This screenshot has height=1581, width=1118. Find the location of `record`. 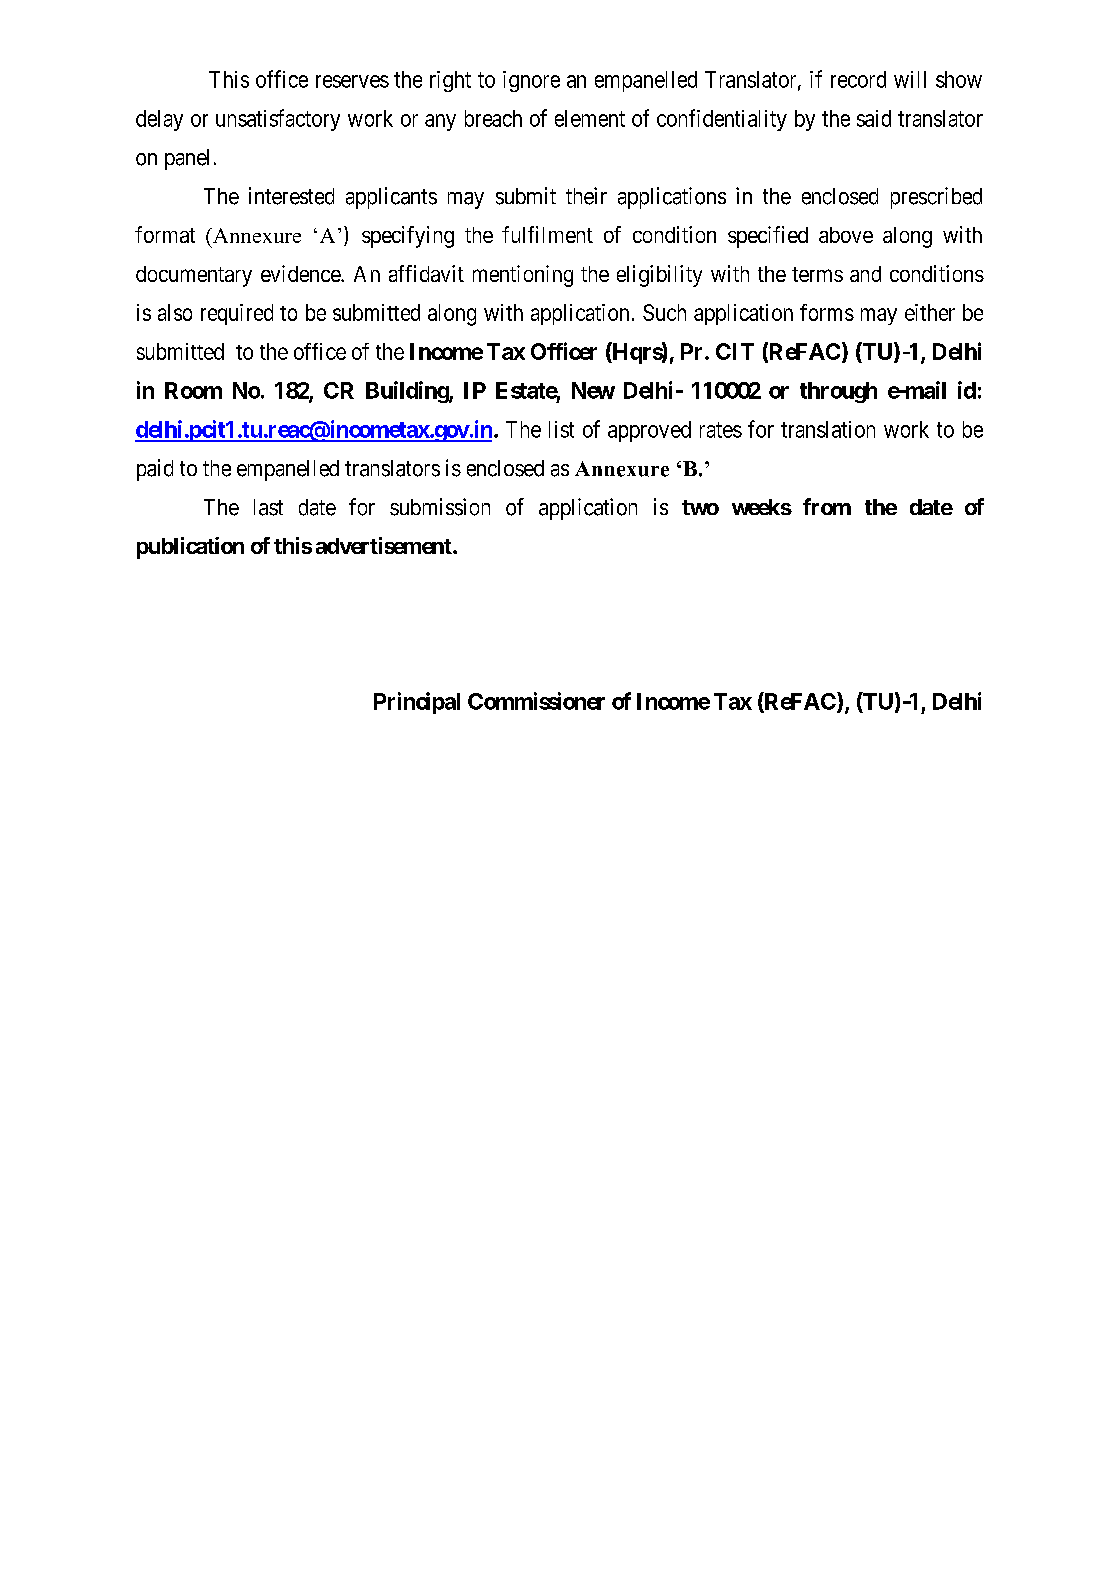

record is located at coordinates (858, 79).
